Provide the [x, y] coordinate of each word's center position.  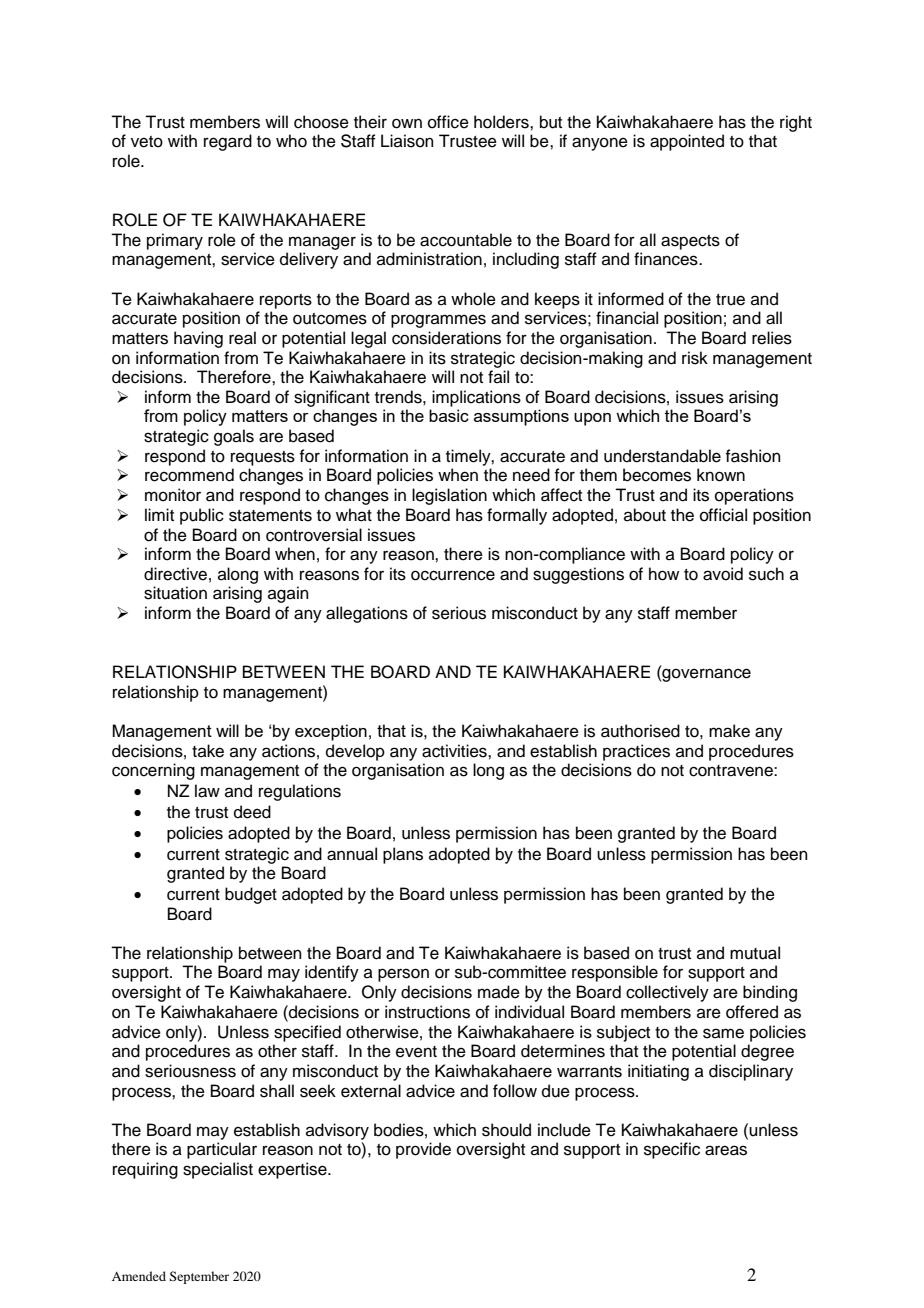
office [448, 122]
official [723, 515]
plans [403, 855]
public [202, 516]
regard [228, 142]
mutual [755, 953]
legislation [449, 496]
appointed [687, 142]
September [199, 1277]
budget [251, 895]
